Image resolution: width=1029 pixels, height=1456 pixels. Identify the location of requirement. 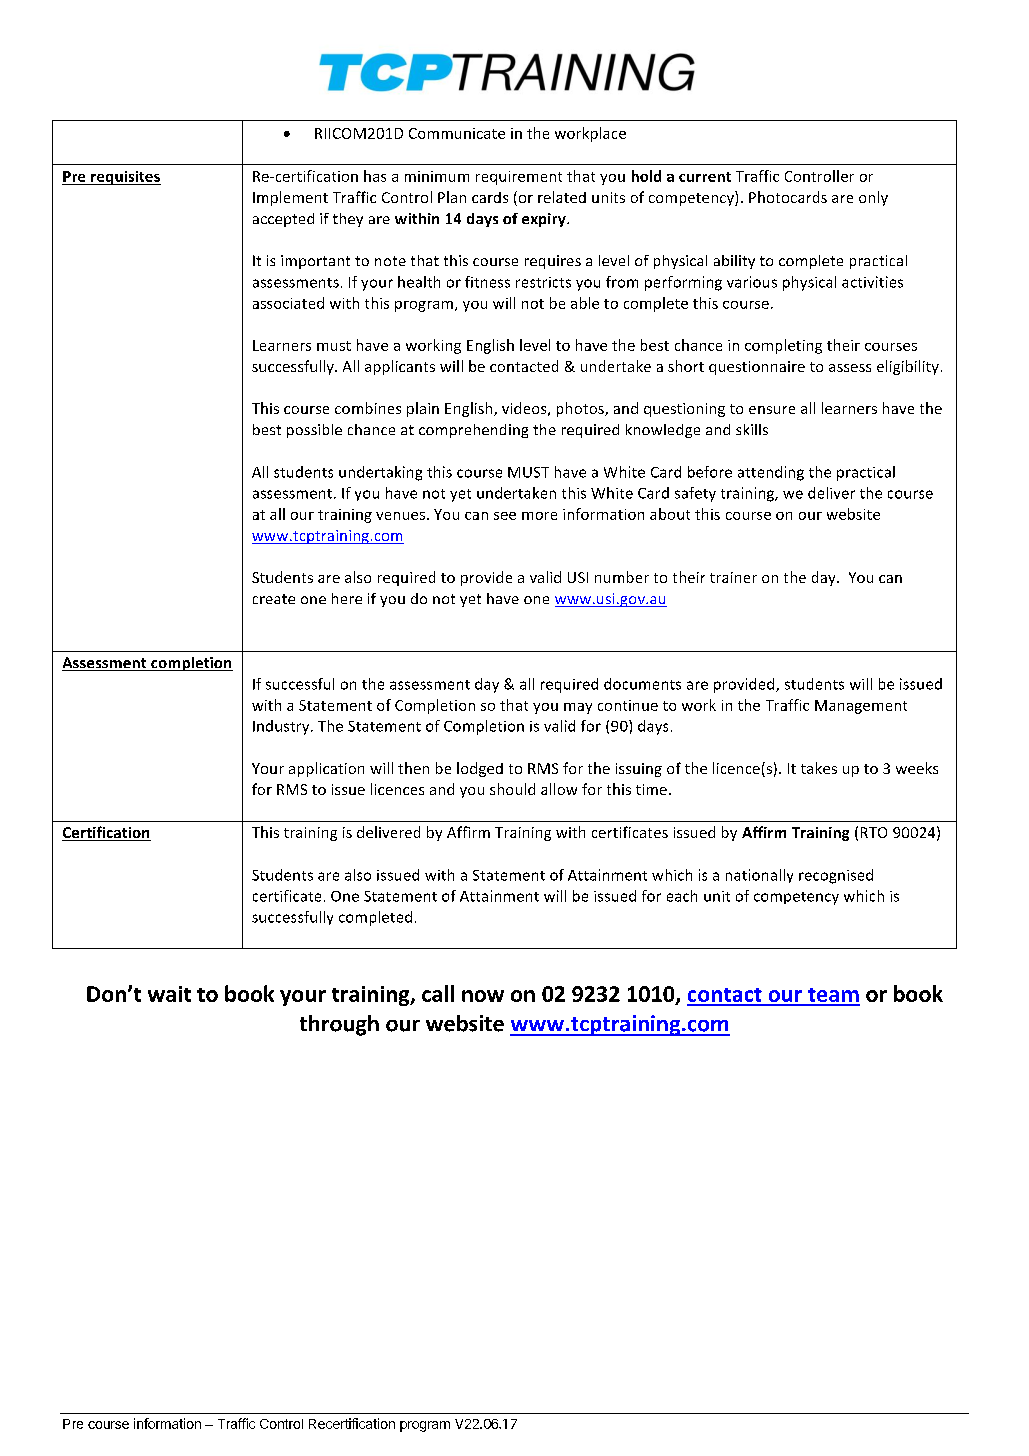
(519, 178).
